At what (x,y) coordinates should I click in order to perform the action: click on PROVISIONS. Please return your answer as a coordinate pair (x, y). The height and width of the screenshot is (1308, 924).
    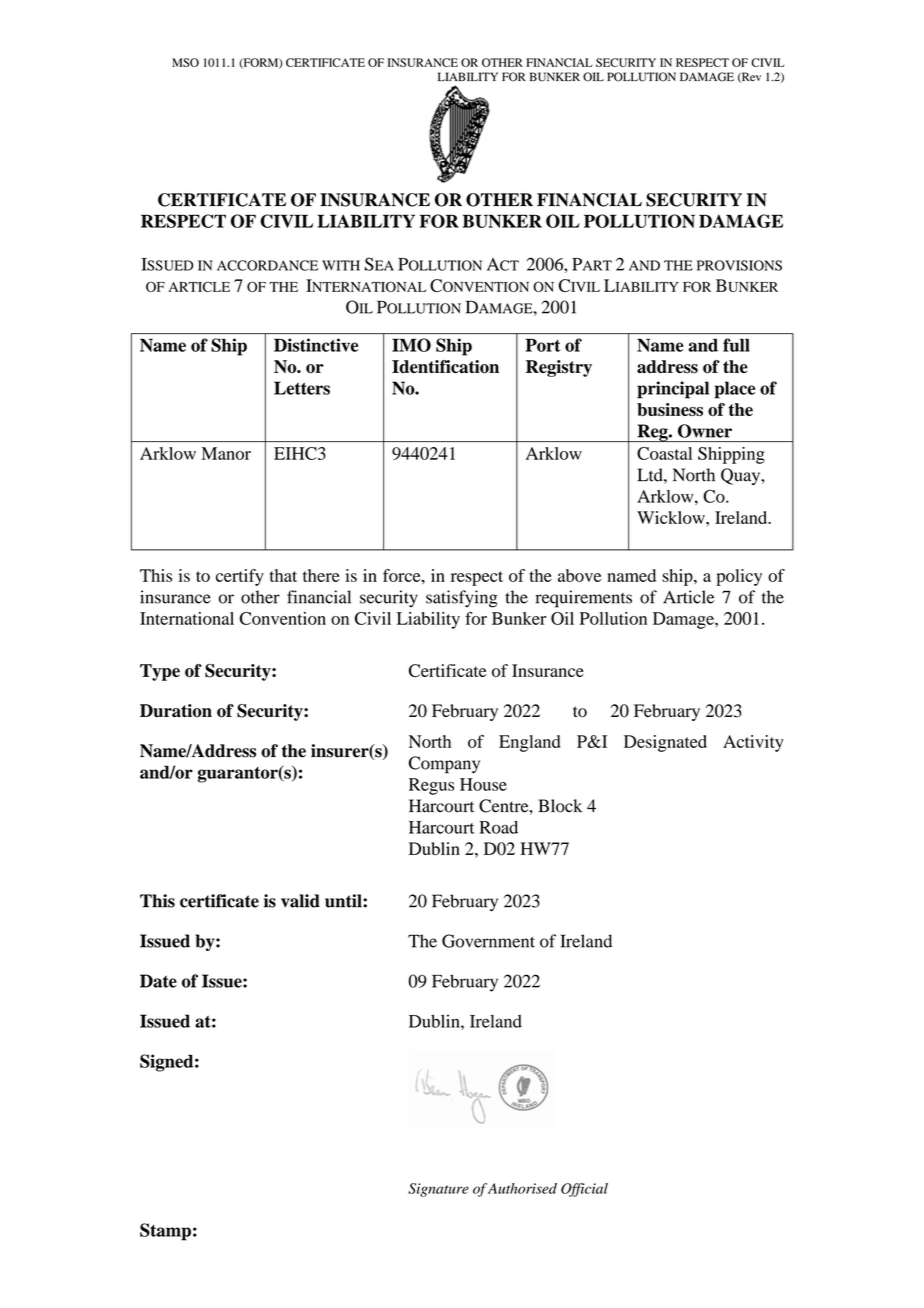
    Looking at the image, I should click on (739, 265).
